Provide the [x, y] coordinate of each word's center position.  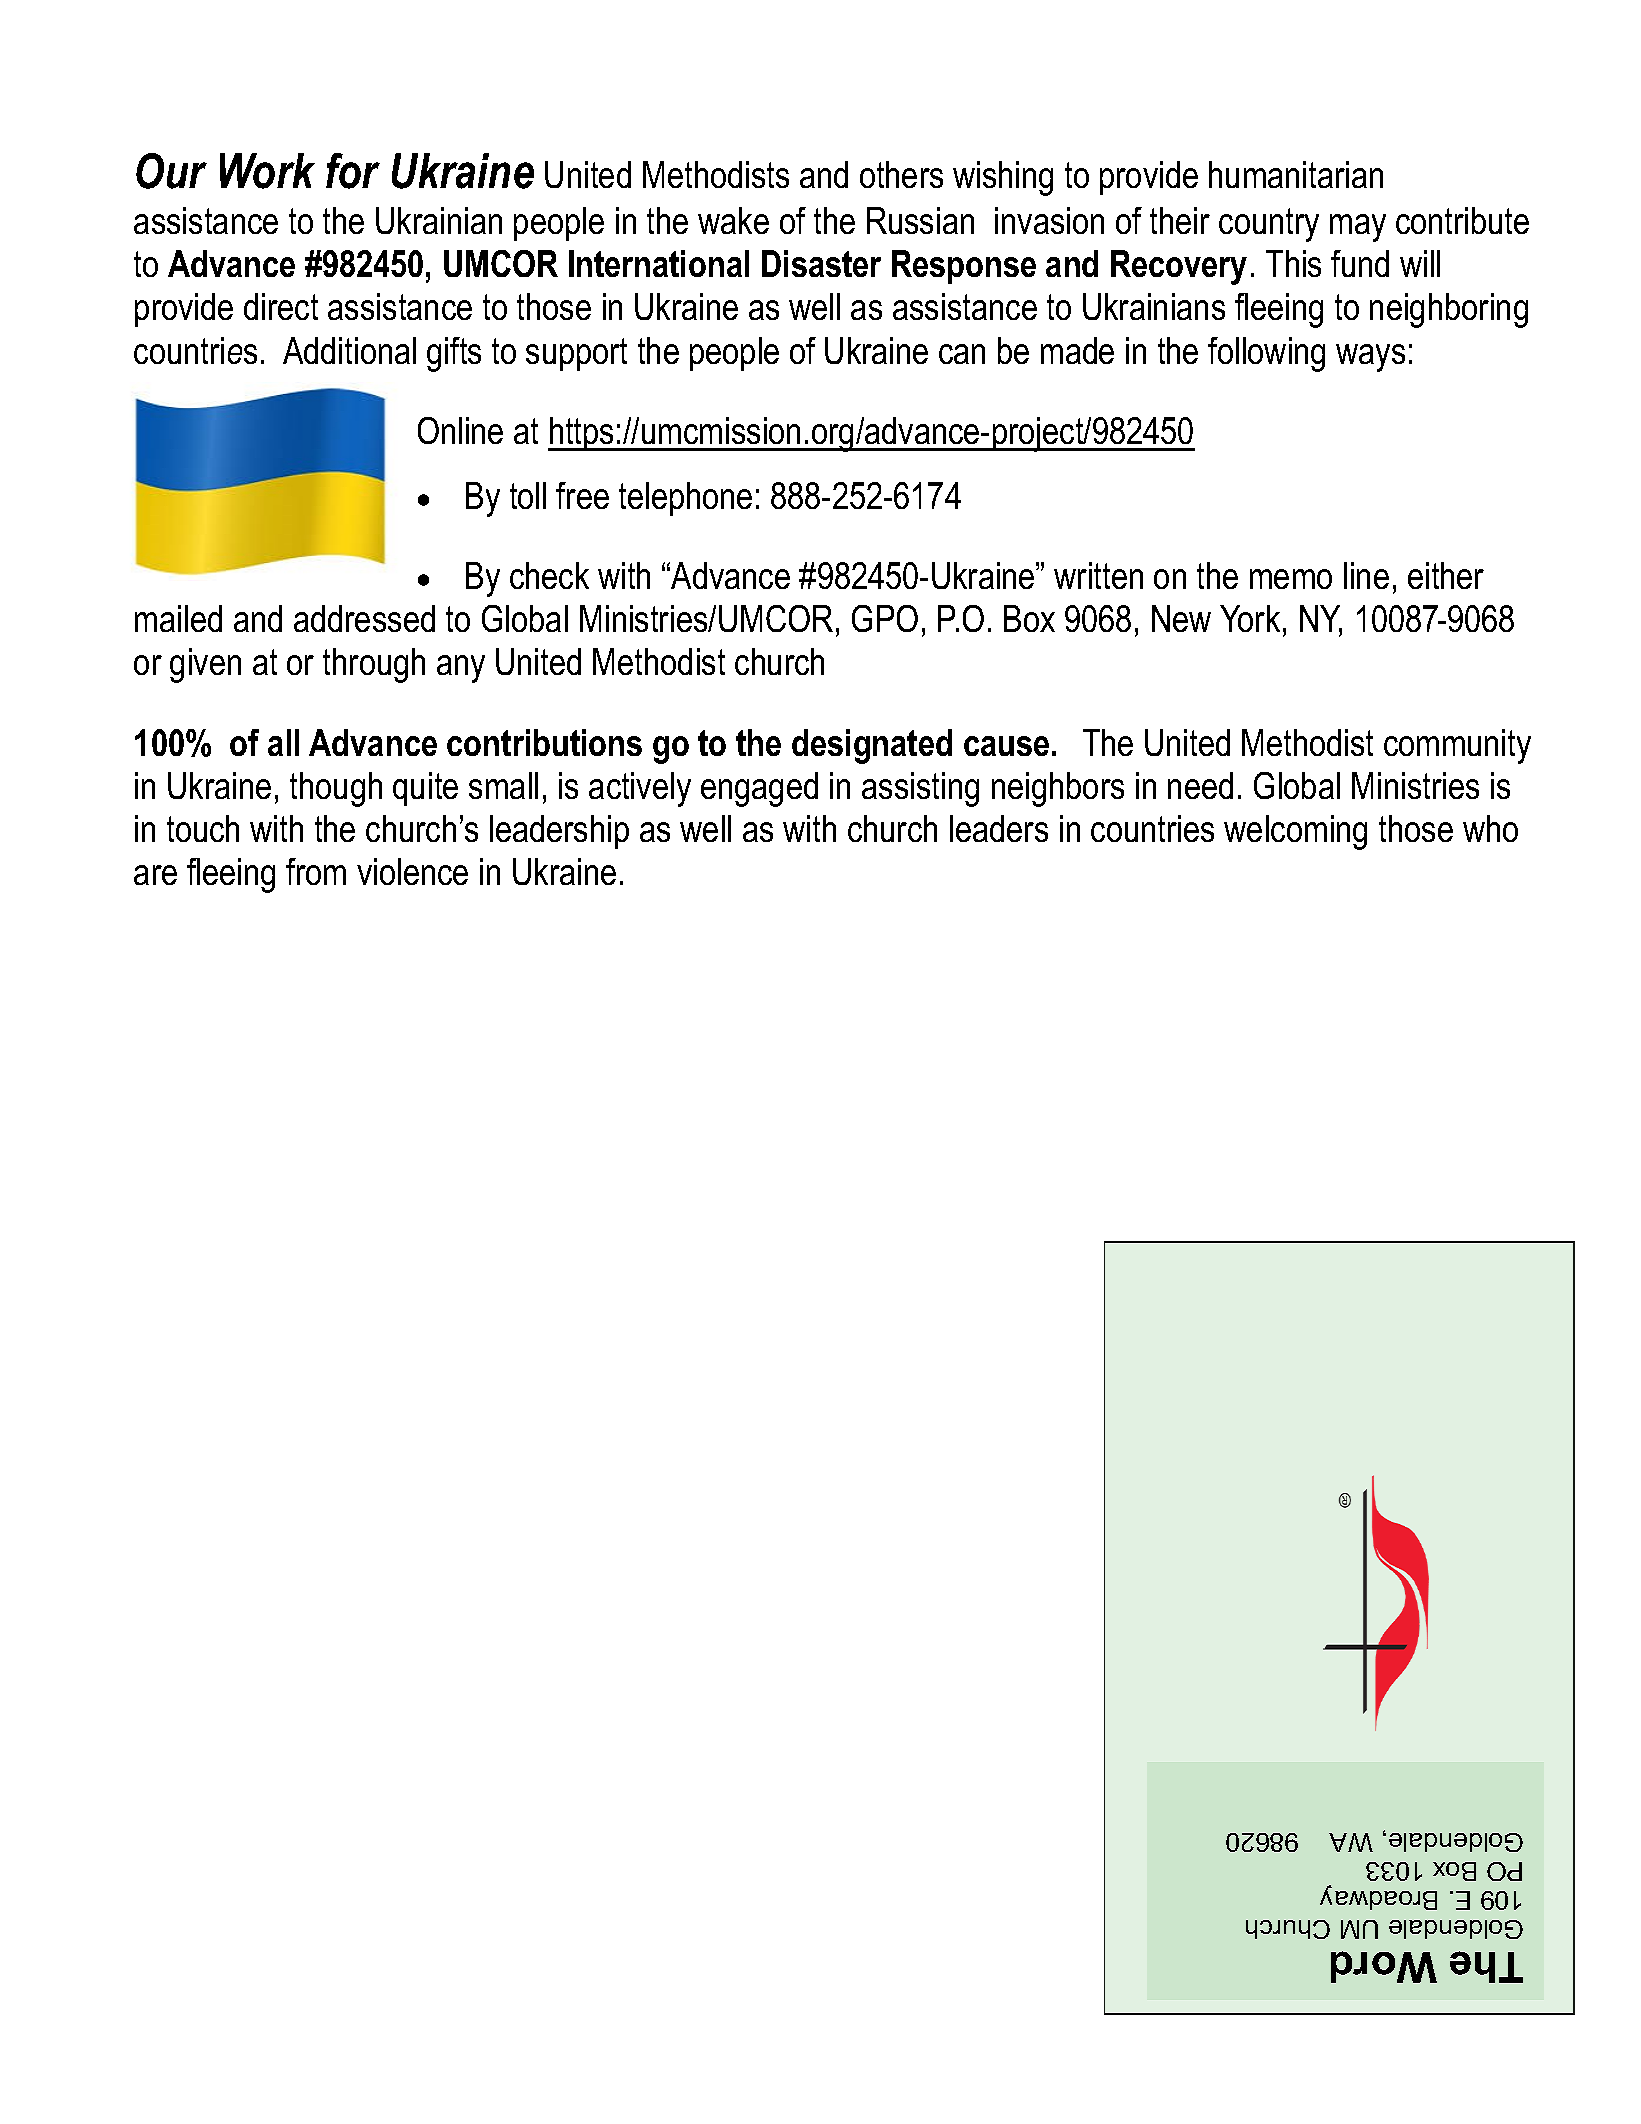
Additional [349, 350]
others [901, 174]
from [316, 871]
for [353, 171]
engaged [759, 789]
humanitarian [1296, 174]
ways [1370, 358]
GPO [885, 618]
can [962, 354]
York [1250, 618]
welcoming [1295, 832]
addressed [364, 618]
